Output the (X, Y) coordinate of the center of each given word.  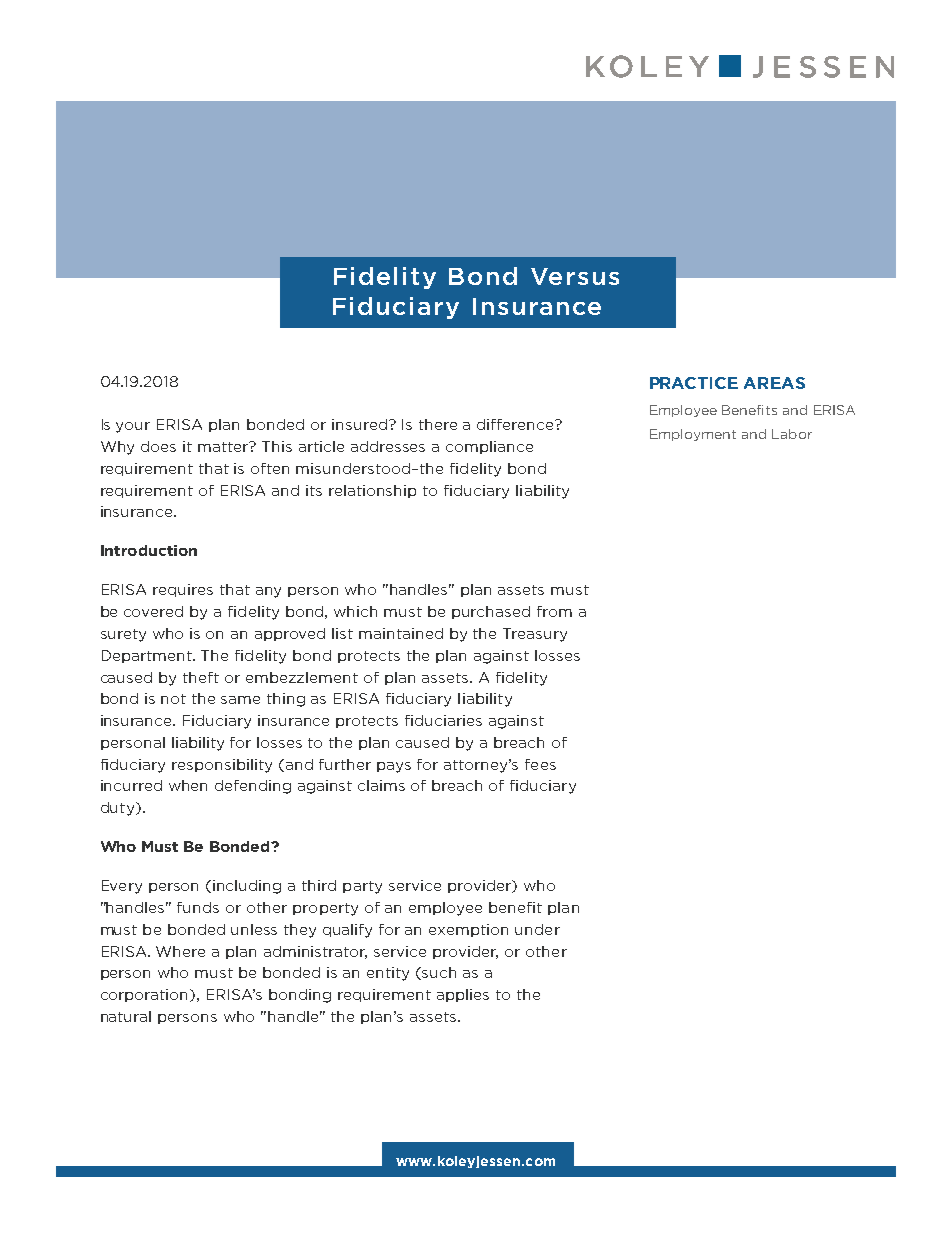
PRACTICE (694, 383)
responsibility (222, 766)
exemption (468, 930)
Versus (575, 276)
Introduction (149, 550)
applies (463, 995)
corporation (146, 995)
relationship (372, 491)
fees (540, 764)
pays (394, 767)
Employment (693, 435)
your (133, 427)
